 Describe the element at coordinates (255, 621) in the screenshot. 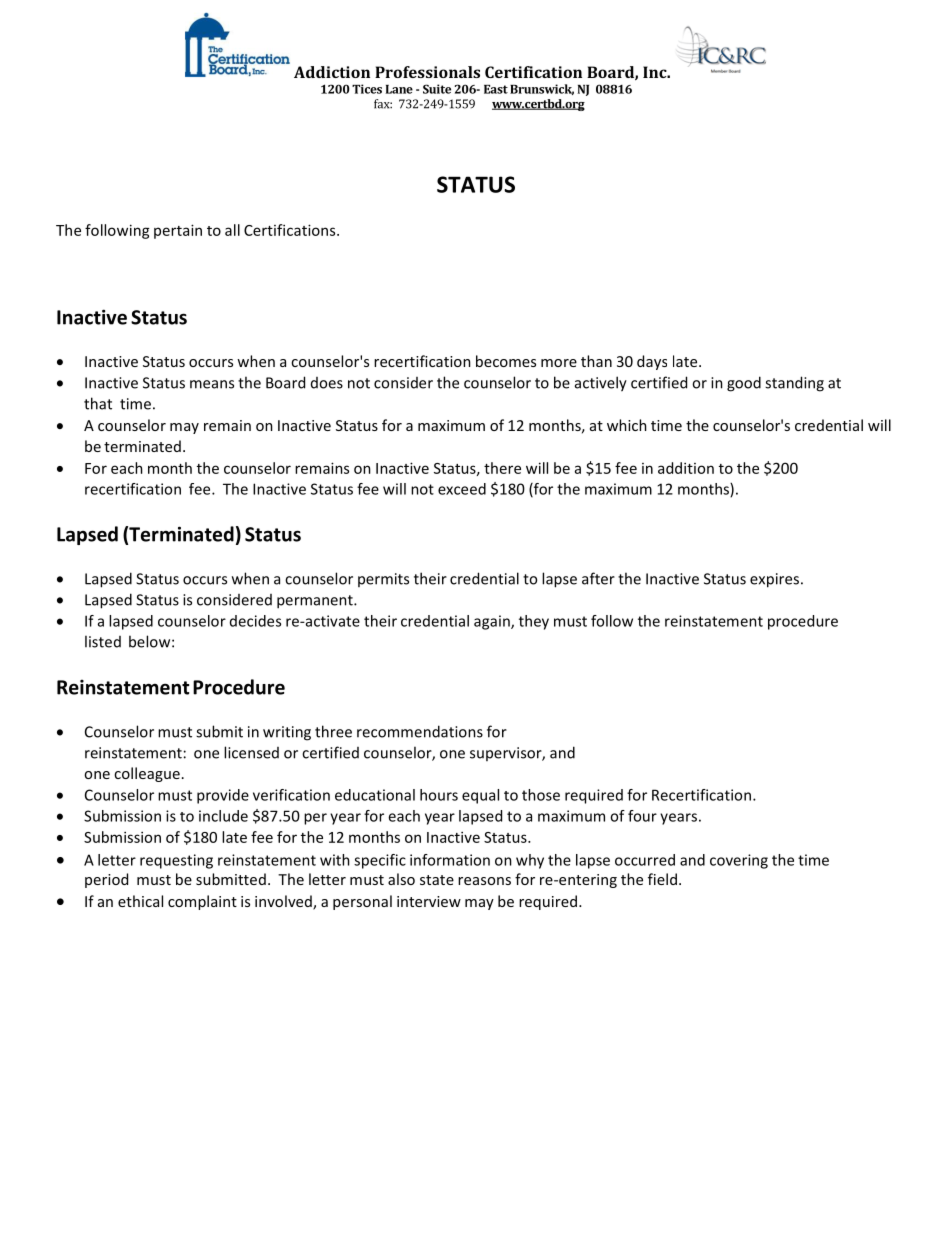

I see `decides` at that location.
